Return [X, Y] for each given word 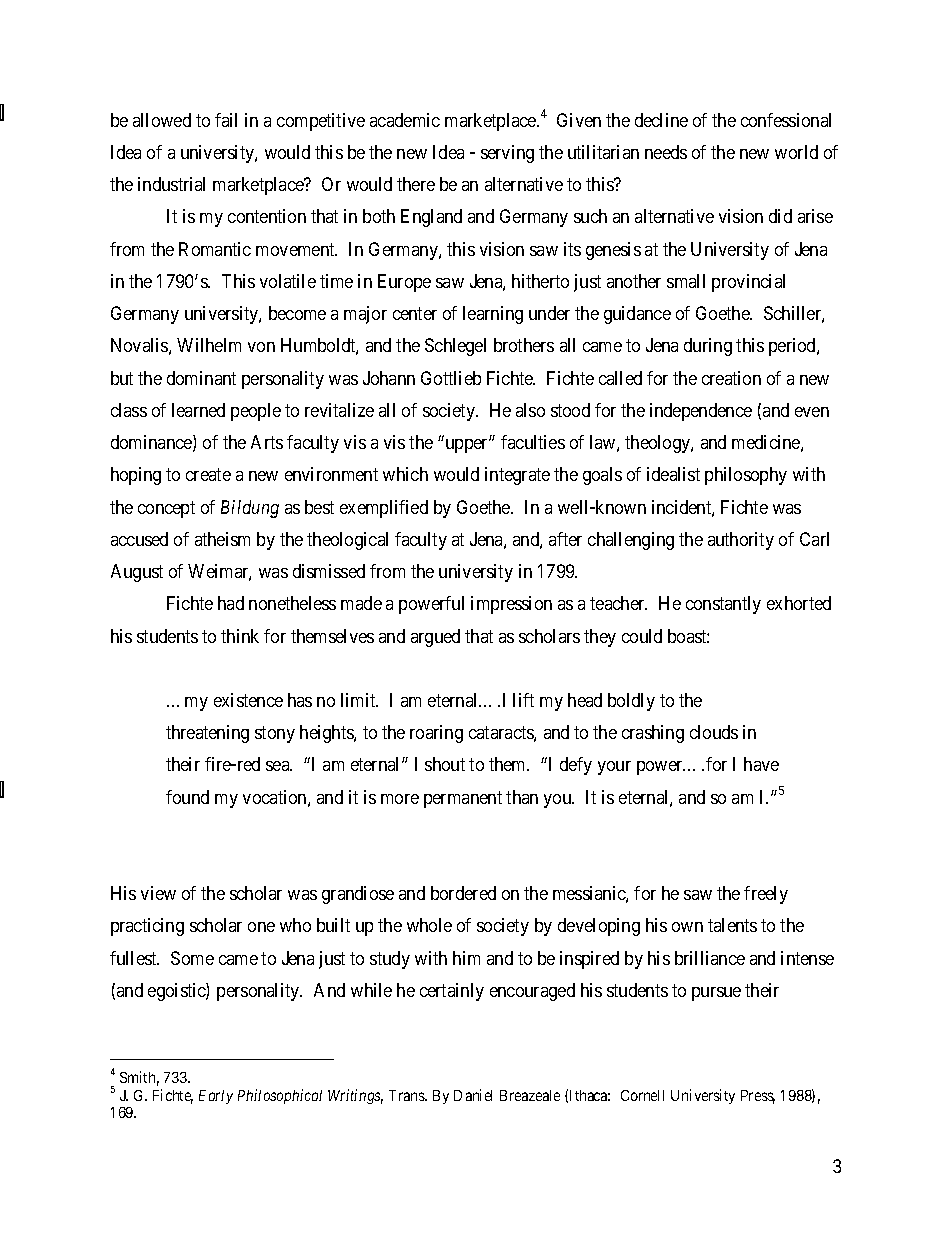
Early [216, 1097]
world [796, 152]
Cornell [642, 1095]
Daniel [473, 1095]
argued [435, 638]
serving [507, 154]
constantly [723, 605]
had [231, 603]
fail [226, 120]
